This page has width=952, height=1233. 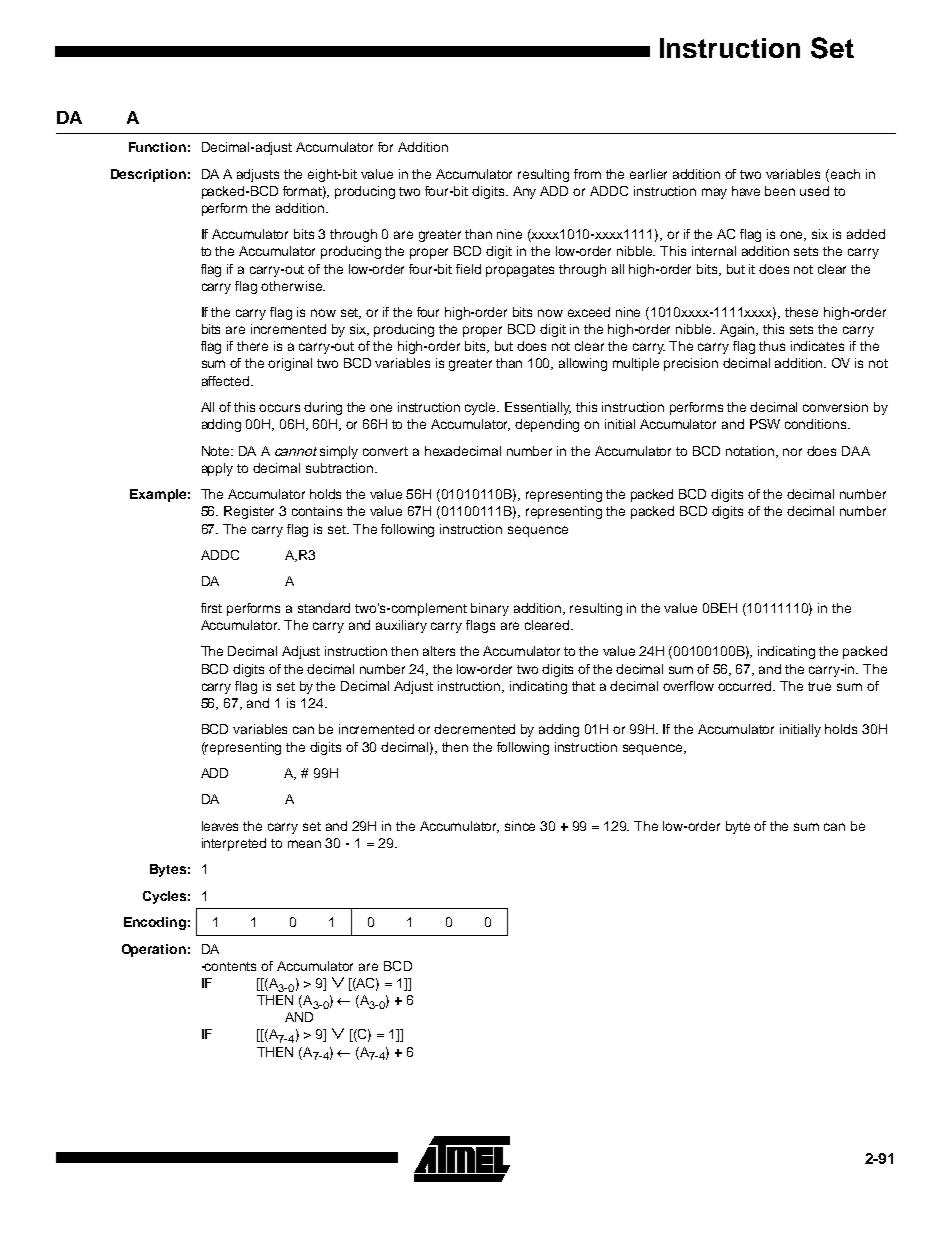 I want to click on Description, so click(x=148, y=175).
